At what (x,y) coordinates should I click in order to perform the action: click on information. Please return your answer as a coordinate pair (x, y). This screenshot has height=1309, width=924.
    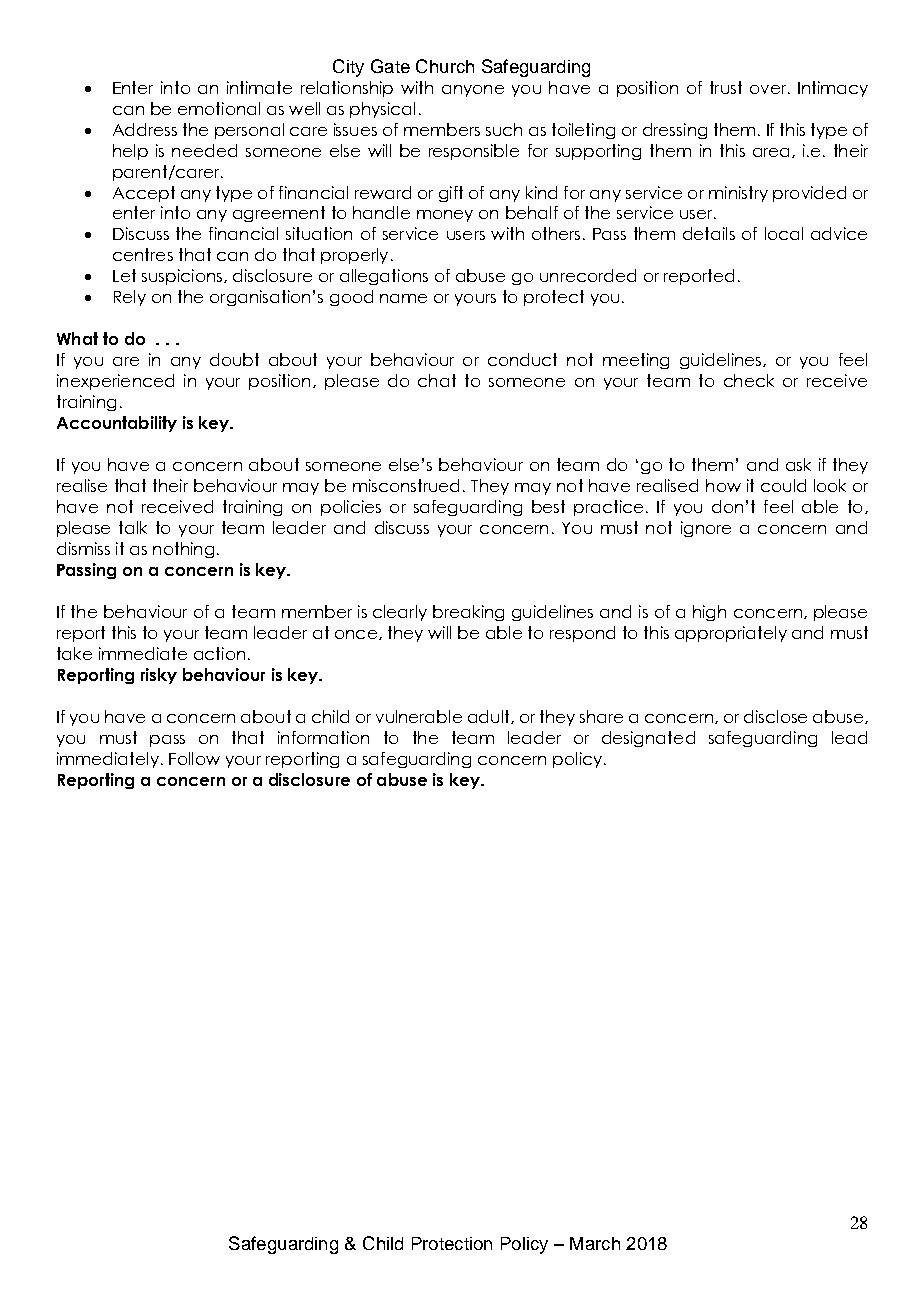
    Looking at the image, I should click on (323, 737).
